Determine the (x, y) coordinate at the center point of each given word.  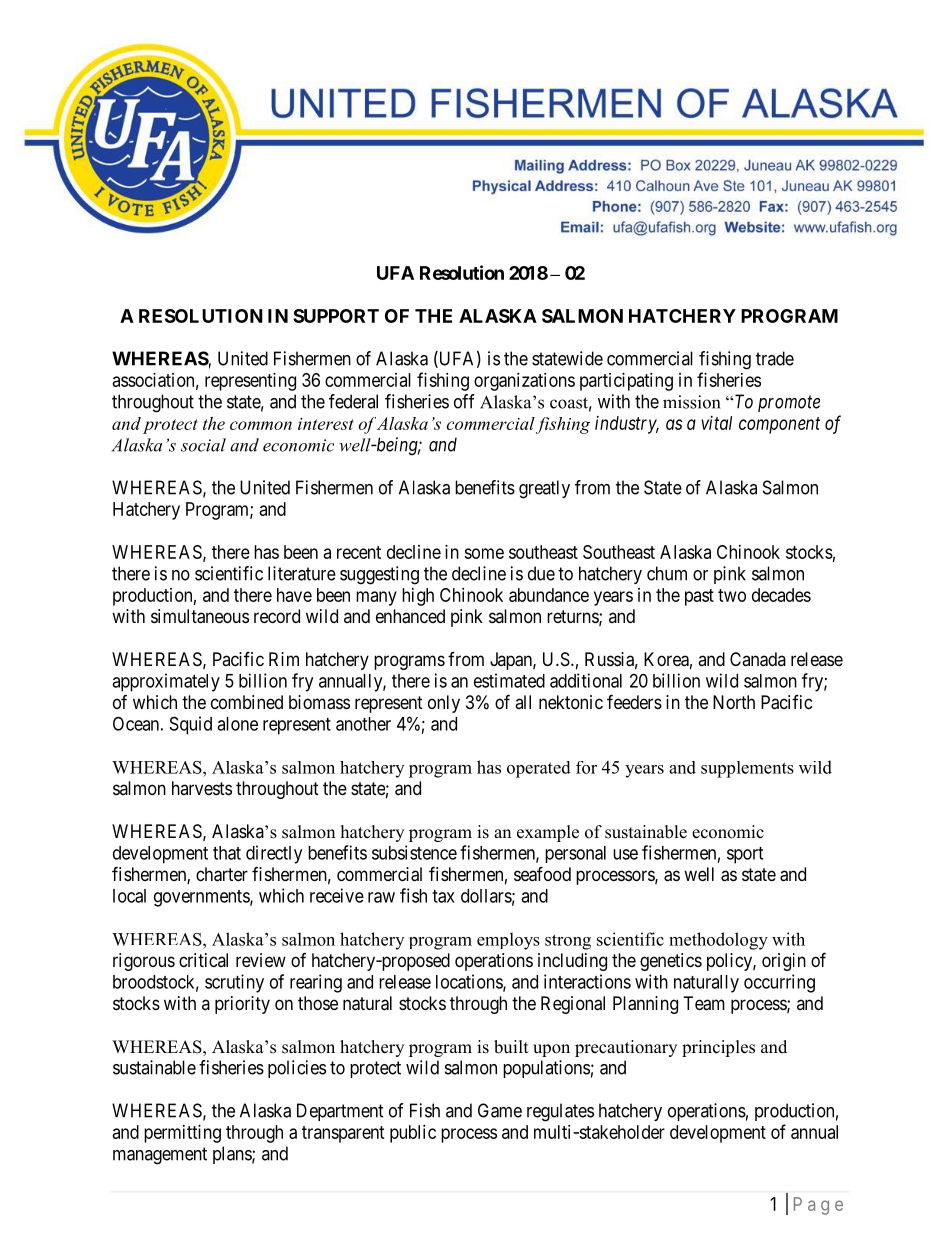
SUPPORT (336, 316)
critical (203, 960)
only (444, 704)
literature (302, 573)
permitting (182, 1134)
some (484, 553)
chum (667, 573)
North (734, 702)
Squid (191, 725)
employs (508, 941)
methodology (718, 941)
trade (775, 358)
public (413, 1134)
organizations (524, 382)
